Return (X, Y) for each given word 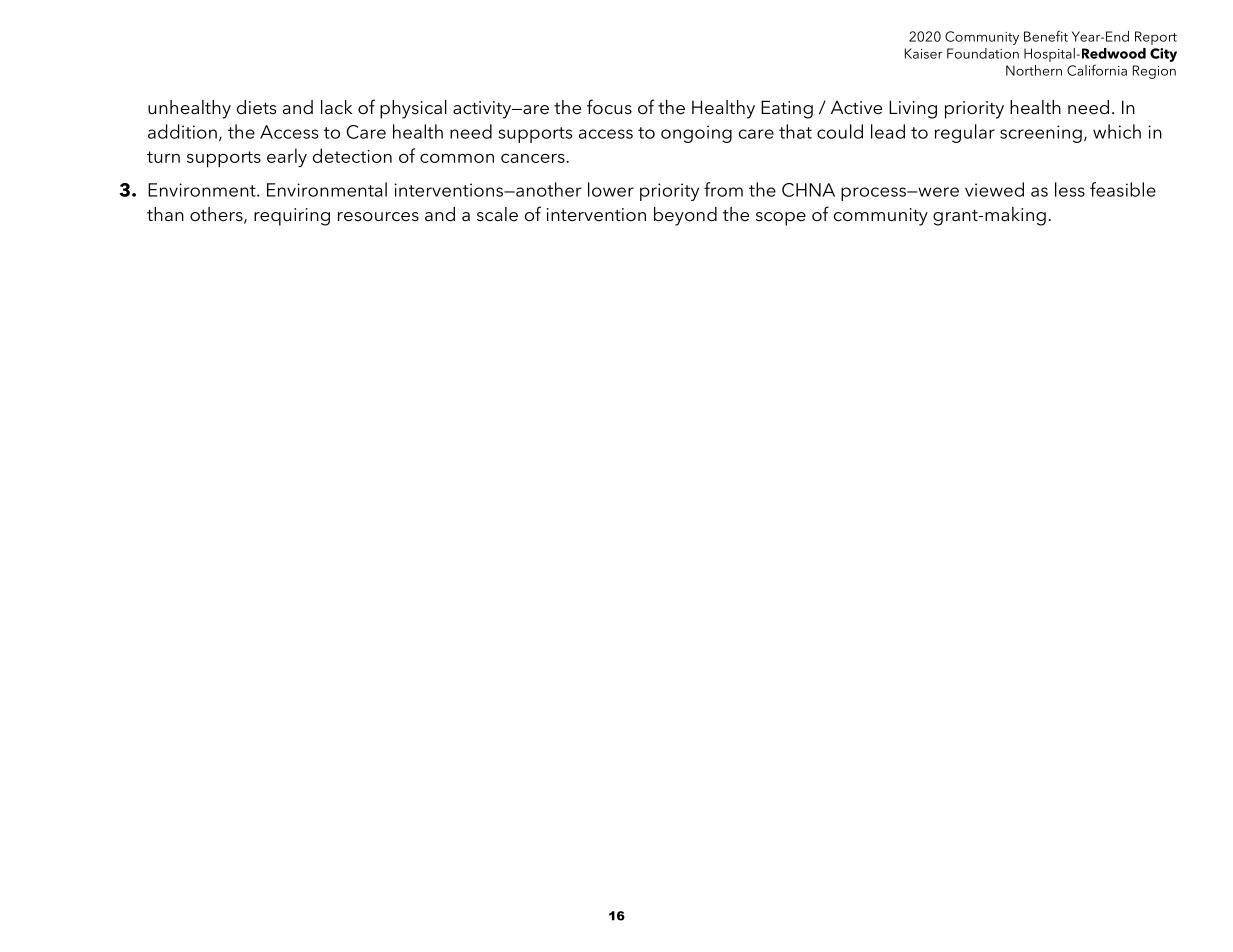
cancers (534, 158)
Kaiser (924, 53)
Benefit (1046, 36)
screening (1041, 134)
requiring (292, 217)
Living (913, 109)
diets (256, 107)
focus (609, 107)
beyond (685, 216)
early (287, 158)
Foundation (983, 53)
